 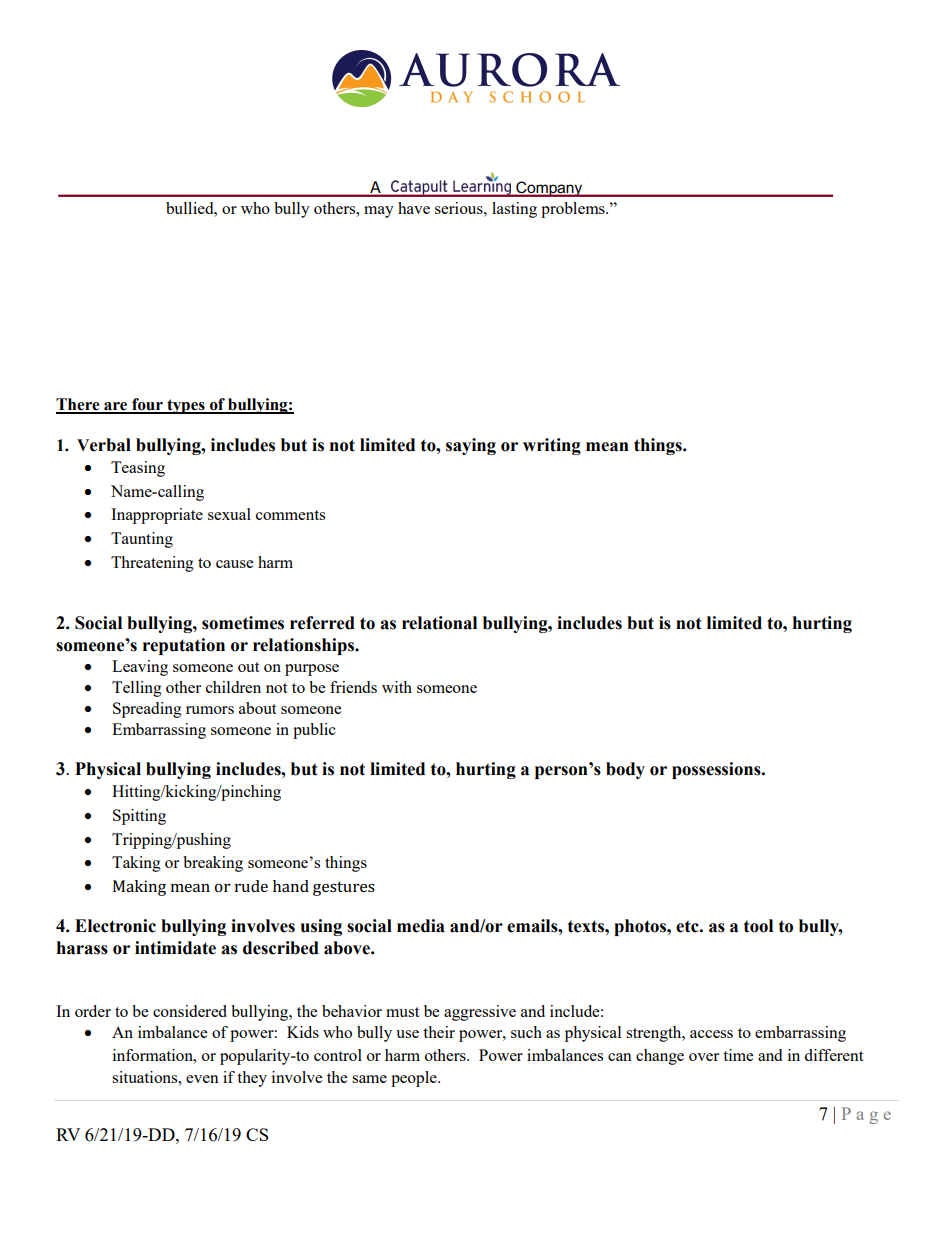 What do you see at coordinates (379, 212) in the screenshot?
I see `may` at bounding box center [379, 212].
